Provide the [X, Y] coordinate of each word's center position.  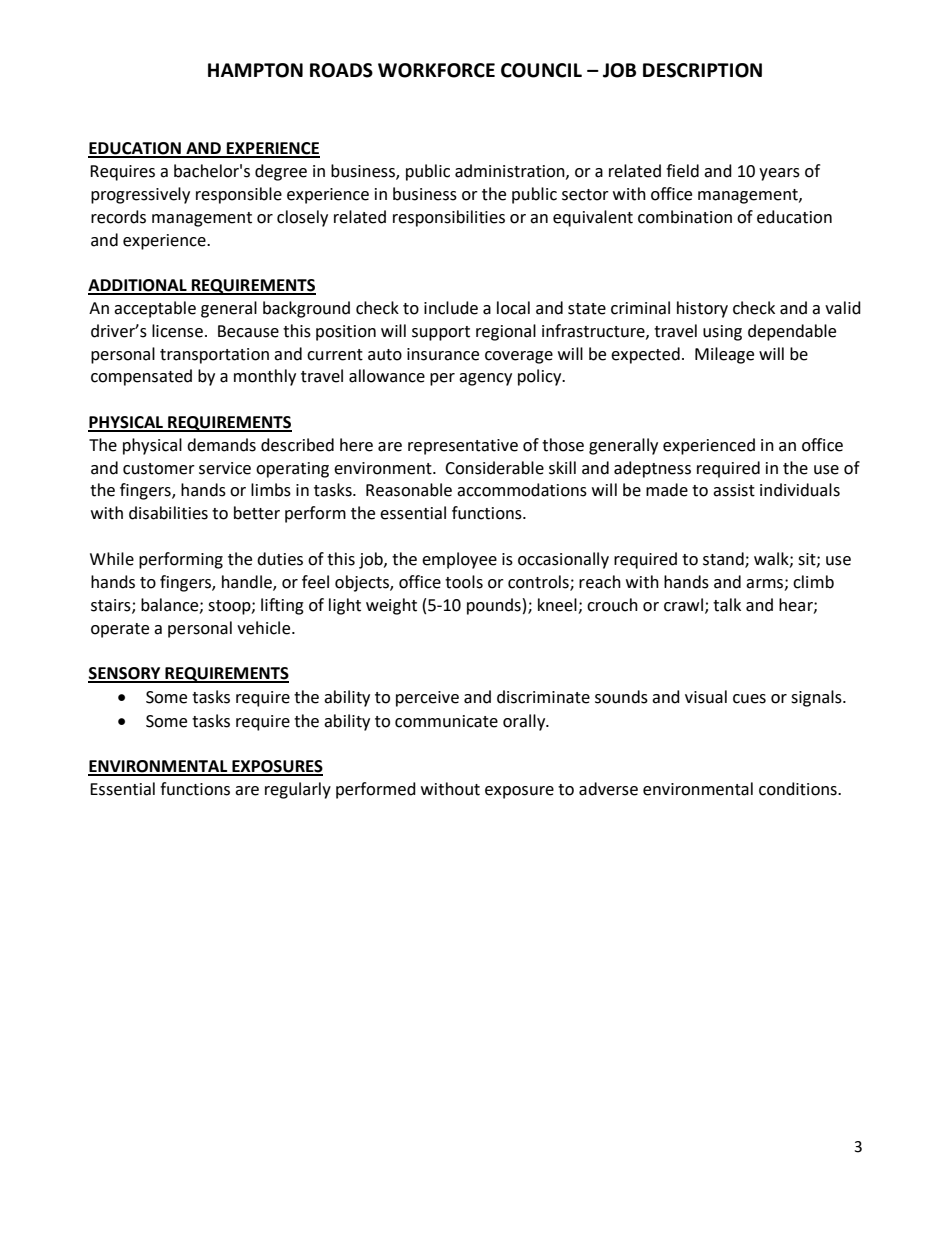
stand [724, 559]
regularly [298, 790]
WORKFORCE [436, 70]
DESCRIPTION [702, 70]
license [177, 331]
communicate [446, 721]
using [722, 333]
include [451, 308]
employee [459, 560]
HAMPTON [255, 70]
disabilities [168, 513]
